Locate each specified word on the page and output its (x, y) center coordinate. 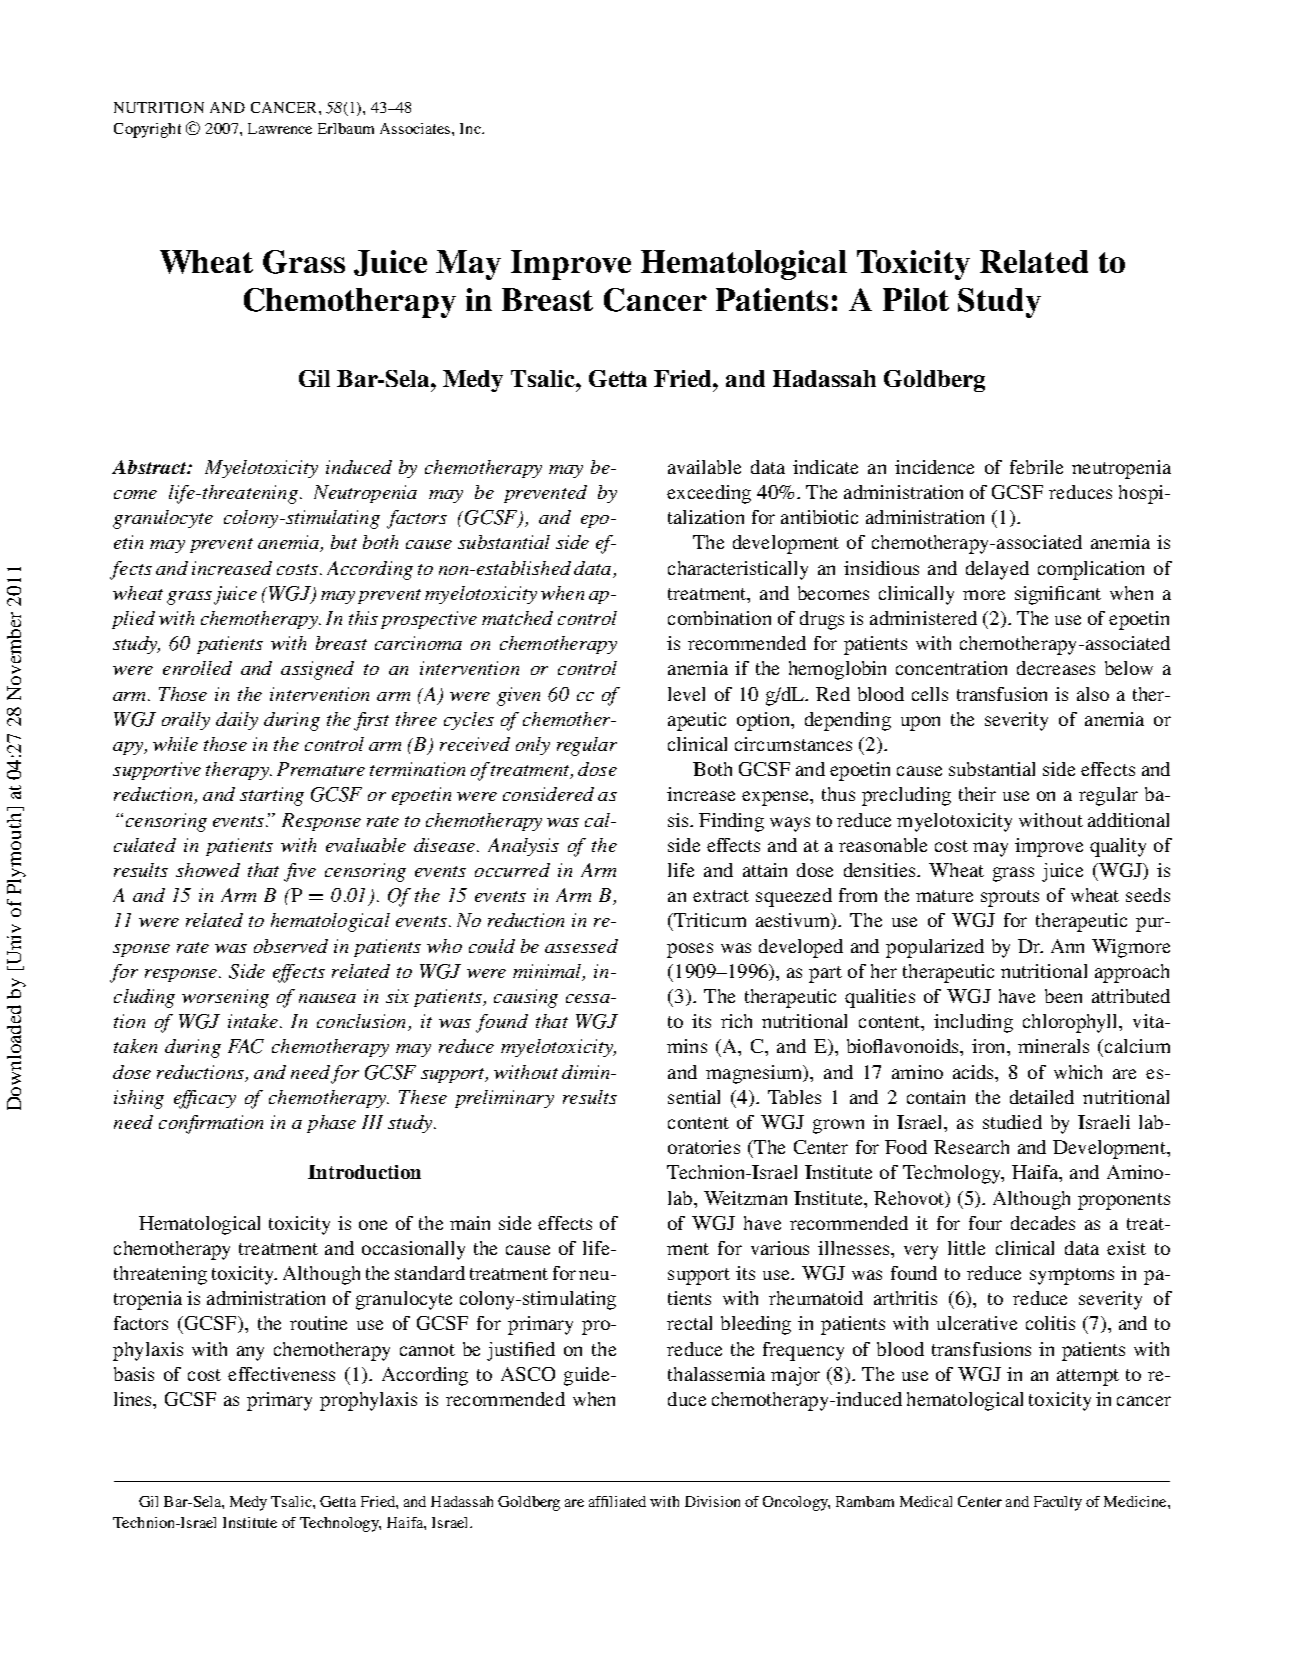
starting (272, 796)
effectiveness (281, 1374)
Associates (416, 128)
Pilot (916, 299)
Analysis (523, 847)
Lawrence (280, 128)
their (977, 794)
